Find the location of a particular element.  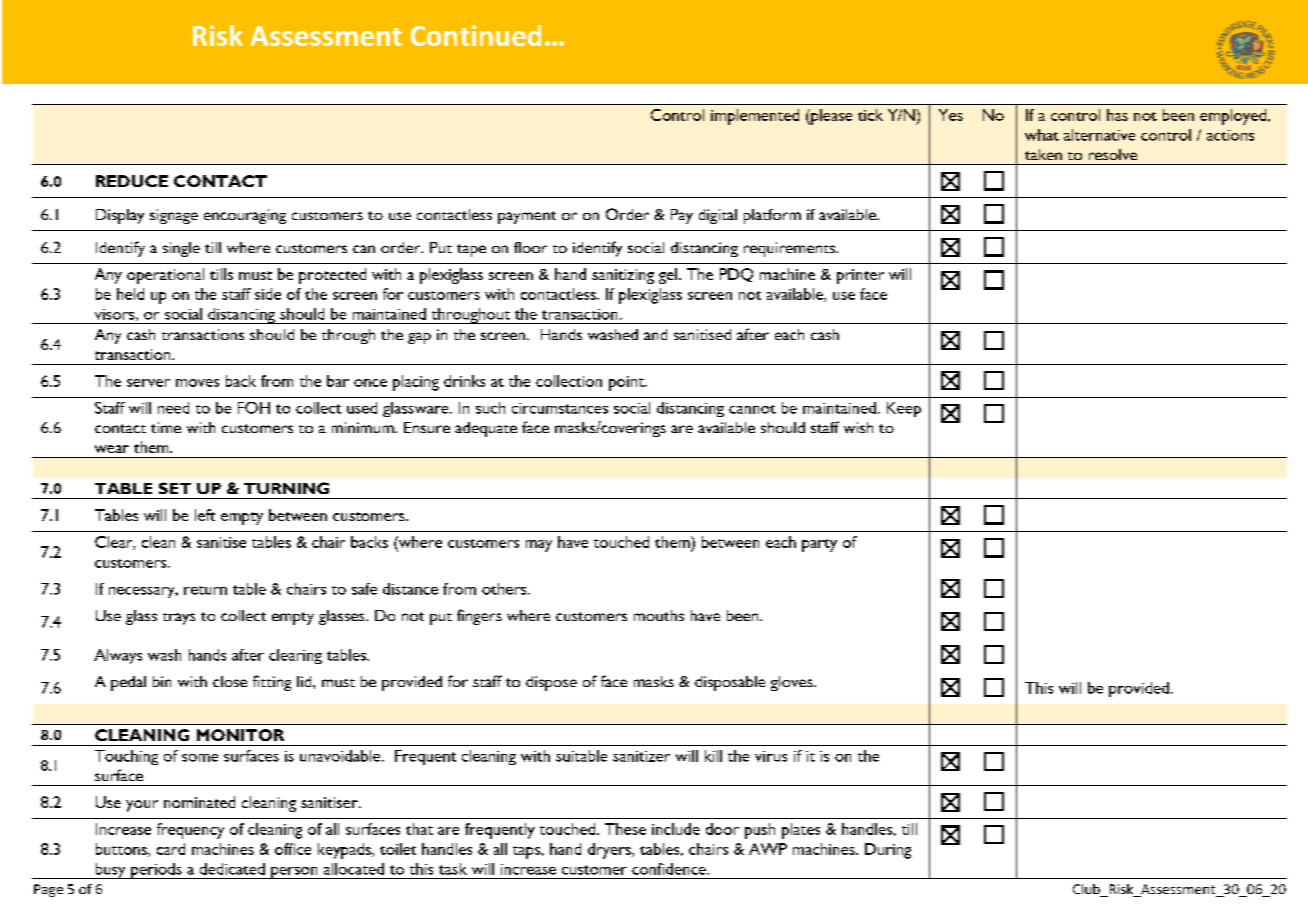

moves is located at coordinates (197, 383).
